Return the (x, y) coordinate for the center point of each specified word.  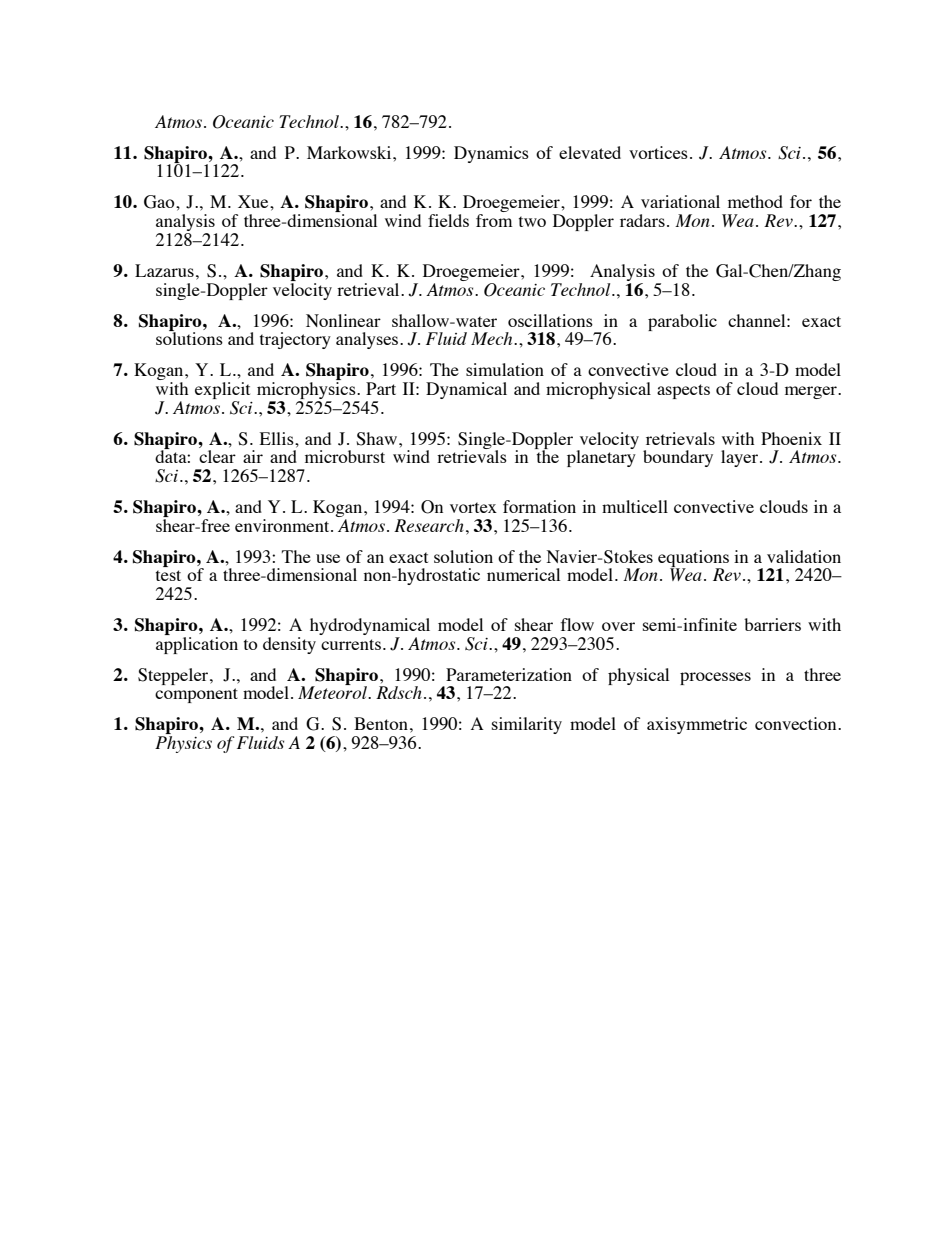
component (196, 695)
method (755, 201)
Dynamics (491, 154)
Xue (254, 201)
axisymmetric (697, 725)
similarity (527, 725)
